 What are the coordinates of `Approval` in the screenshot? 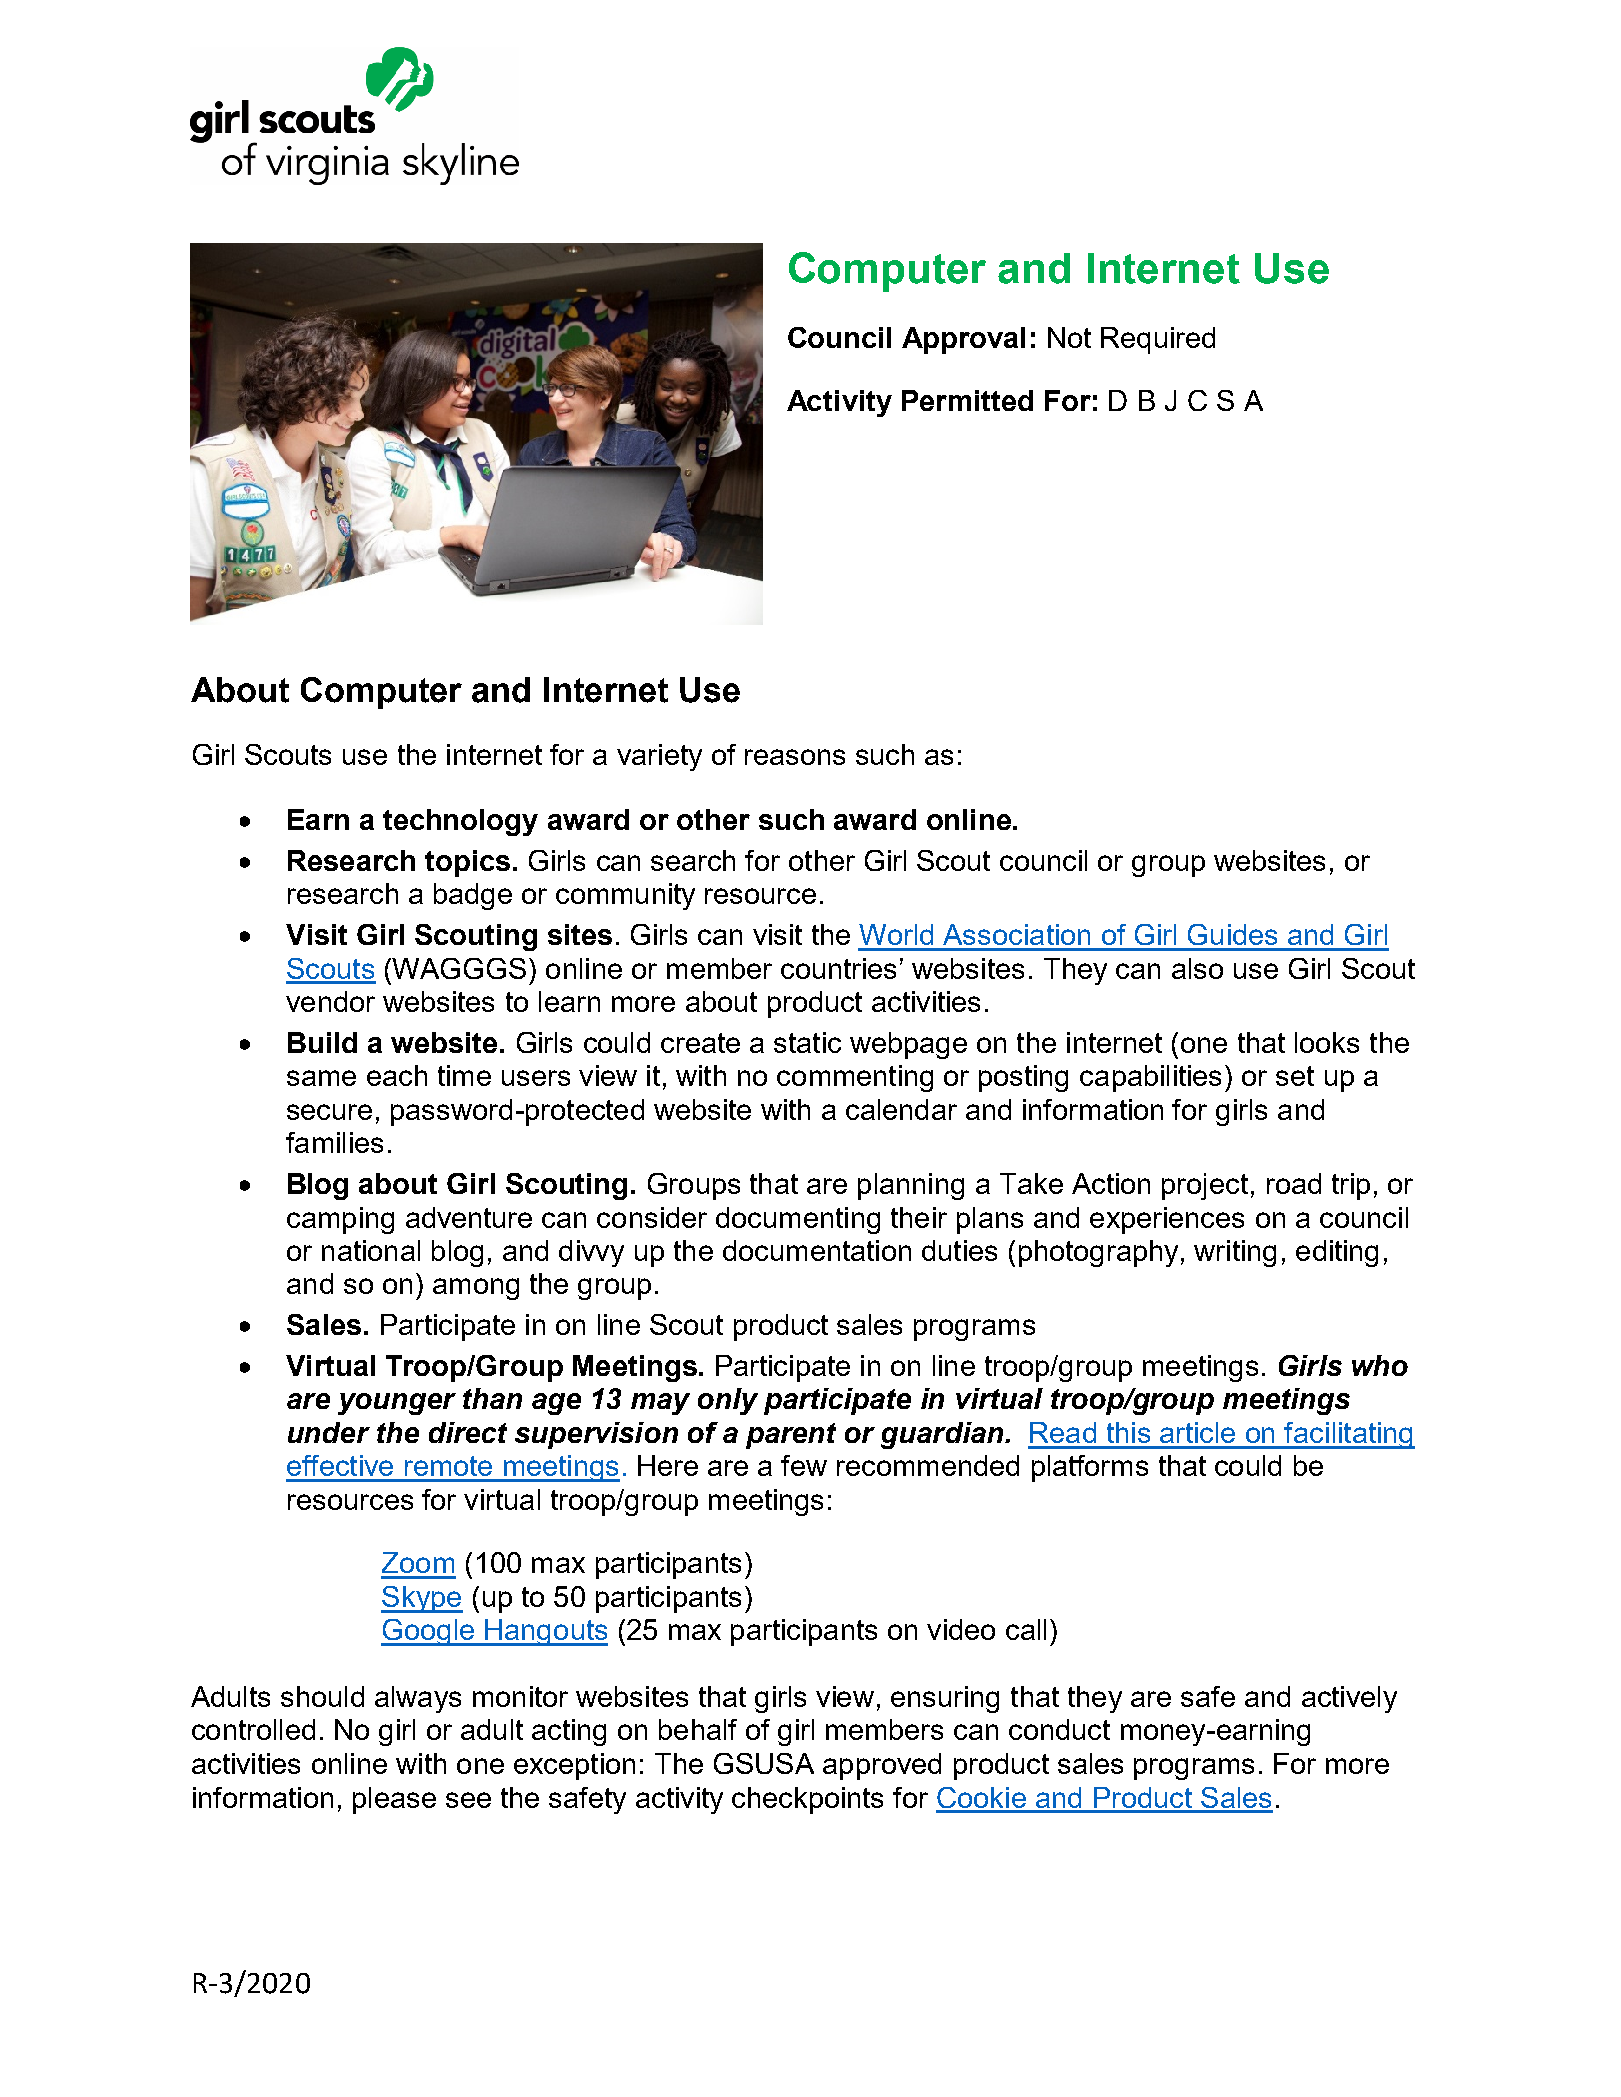 It's located at (963, 340).
